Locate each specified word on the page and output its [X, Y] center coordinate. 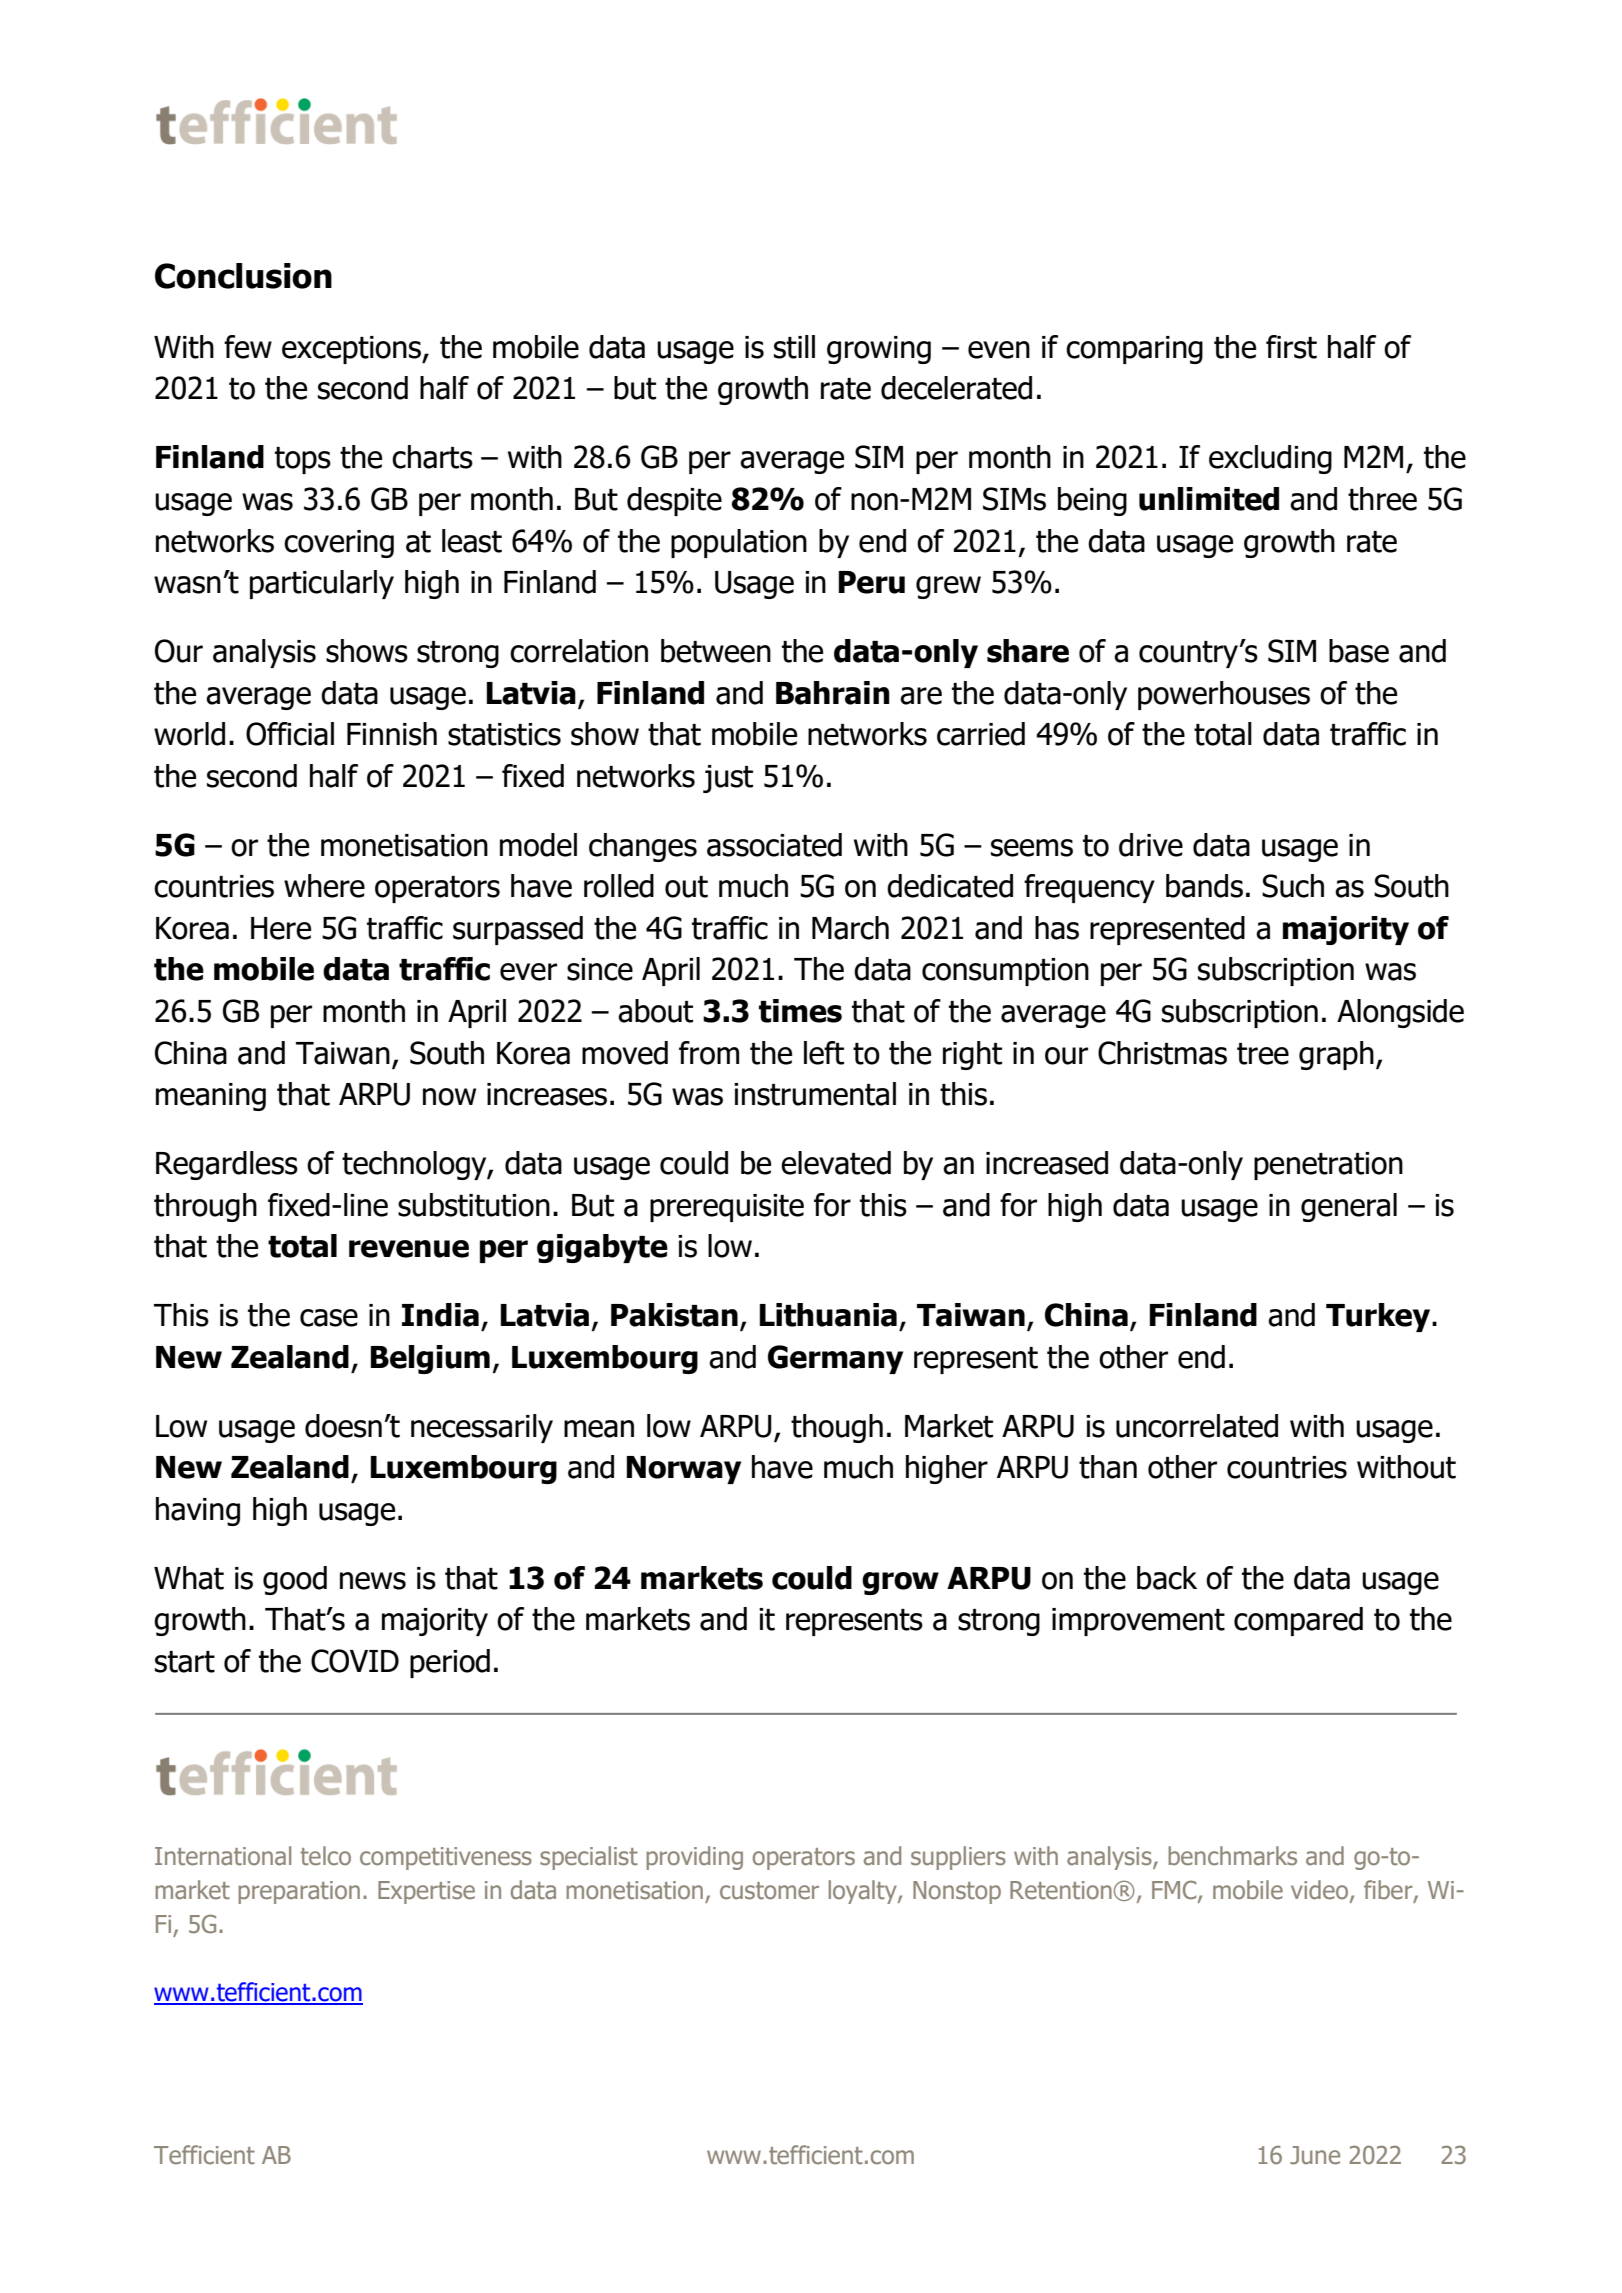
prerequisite [727, 1208]
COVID [355, 1661]
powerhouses [1224, 695]
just [728, 779]
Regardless [227, 1165]
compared [1298, 1621]
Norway [683, 1470]
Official [290, 734]
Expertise [426, 1892]
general [1349, 1207]
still [794, 347]
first [1291, 347]
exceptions [352, 350]
